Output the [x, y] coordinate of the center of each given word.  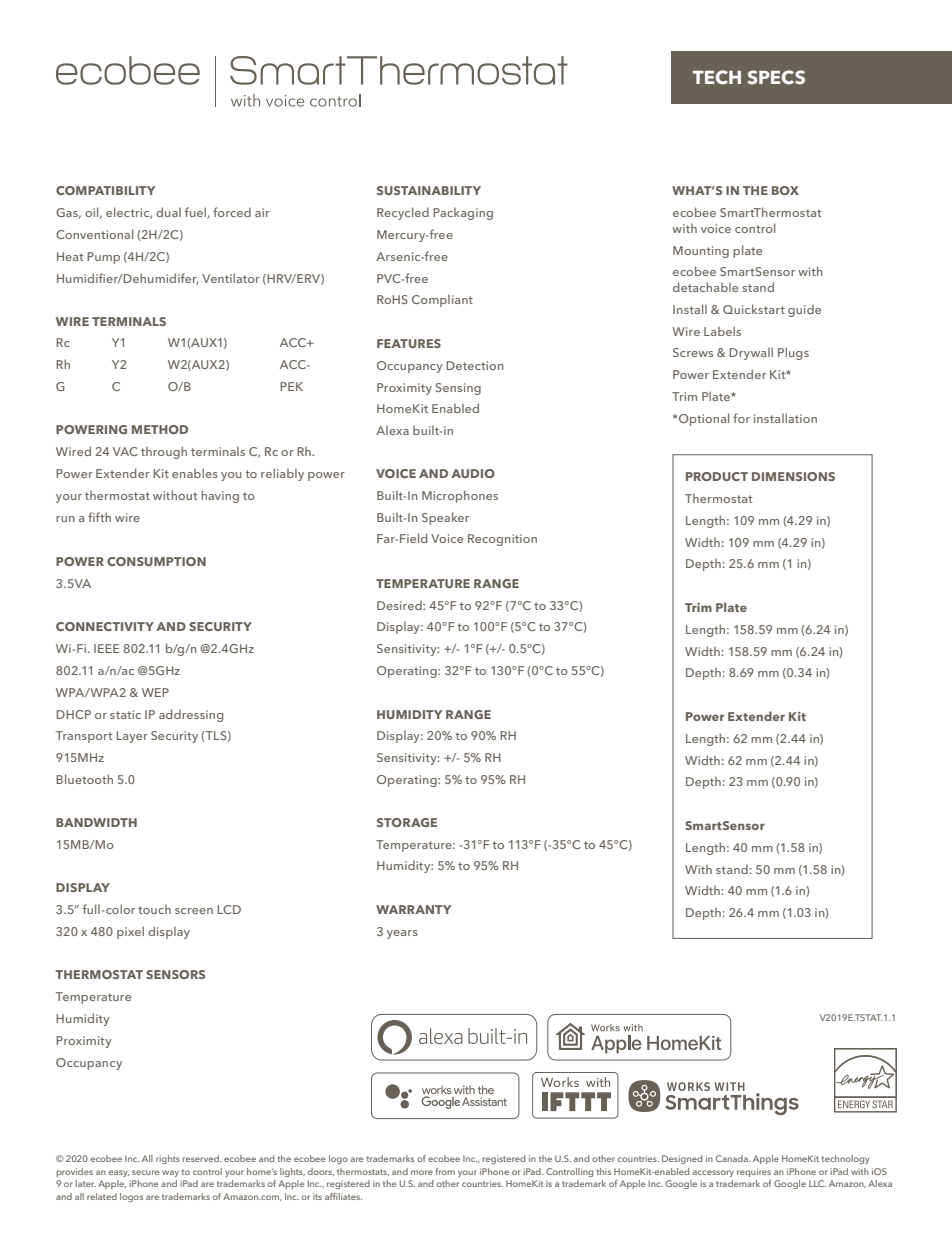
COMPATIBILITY [106, 190]
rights [168, 1159]
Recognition [502, 540]
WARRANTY [414, 909]
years [402, 934]
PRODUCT [717, 476]
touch [154, 909]
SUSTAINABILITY [429, 190]
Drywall [751, 353]
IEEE [107, 648]
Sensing [458, 389]
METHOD [160, 429]
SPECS [776, 77]
